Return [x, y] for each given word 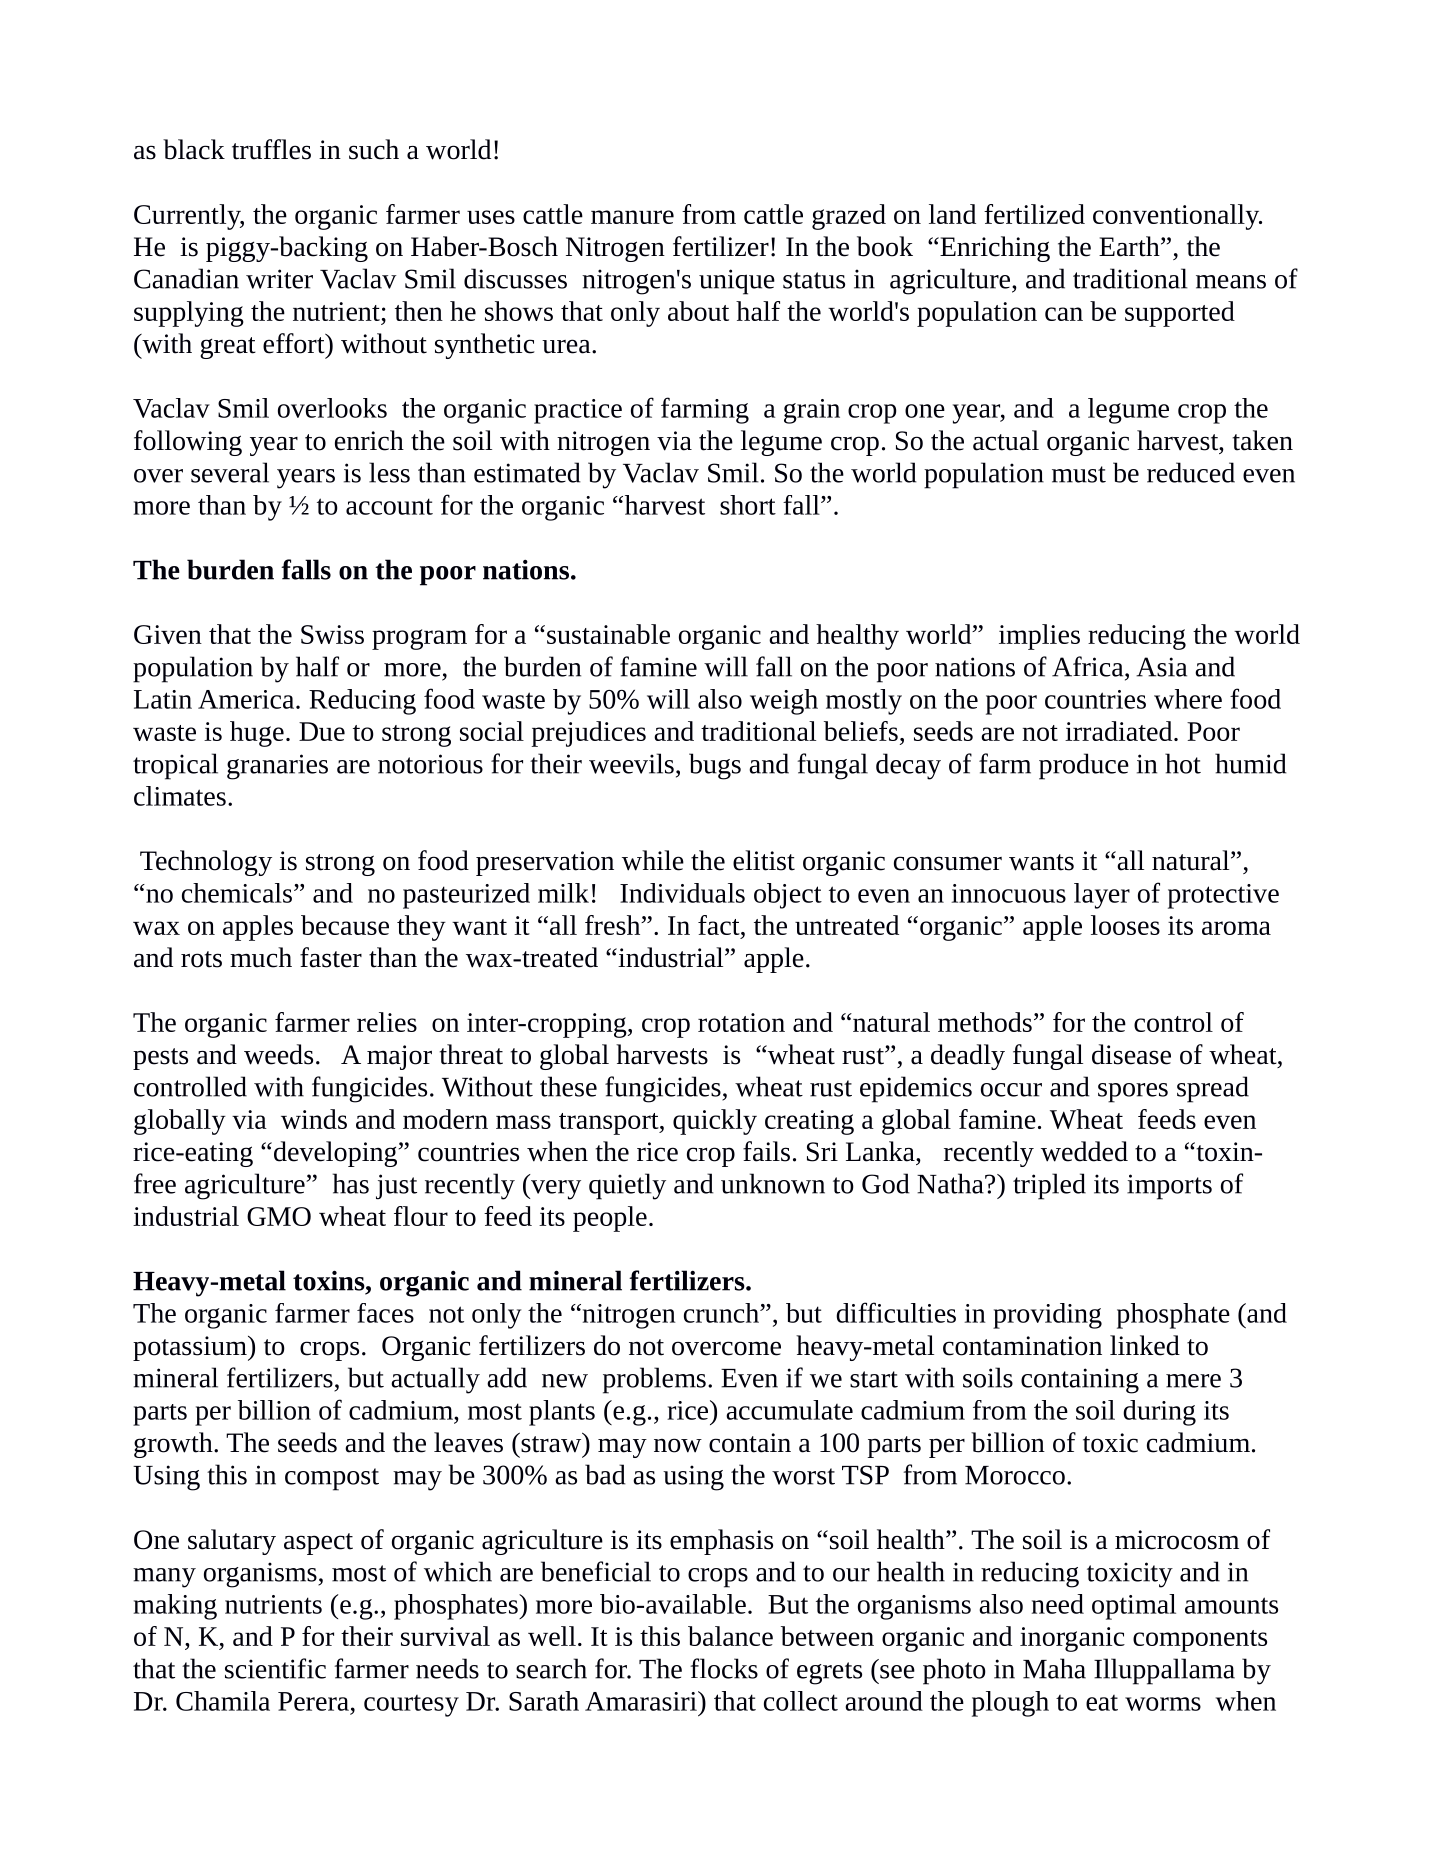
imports [1169, 1187]
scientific [275, 1668]
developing [334, 1154]
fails [766, 1151]
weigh [784, 702]
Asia [1161, 667]
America [247, 699]
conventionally [1177, 217]
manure [632, 217]
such [374, 149]
